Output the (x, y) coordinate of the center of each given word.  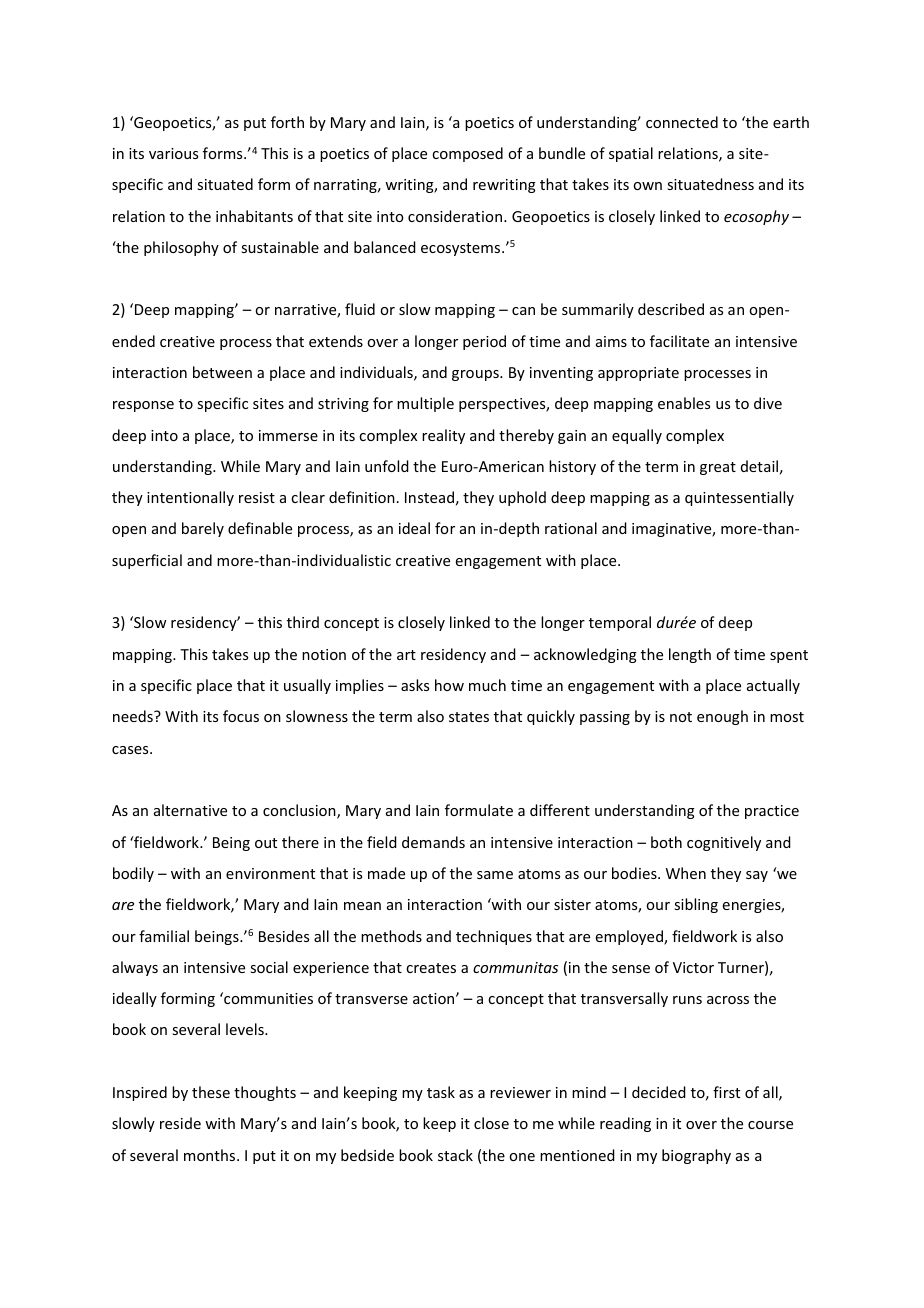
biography (696, 1156)
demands (433, 842)
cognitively (724, 843)
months (211, 1155)
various (173, 153)
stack (455, 1155)
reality (443, 436)
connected (682, 122)
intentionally (190, 498)
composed (467, 154)
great (718, 468)
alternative (190, 810)
